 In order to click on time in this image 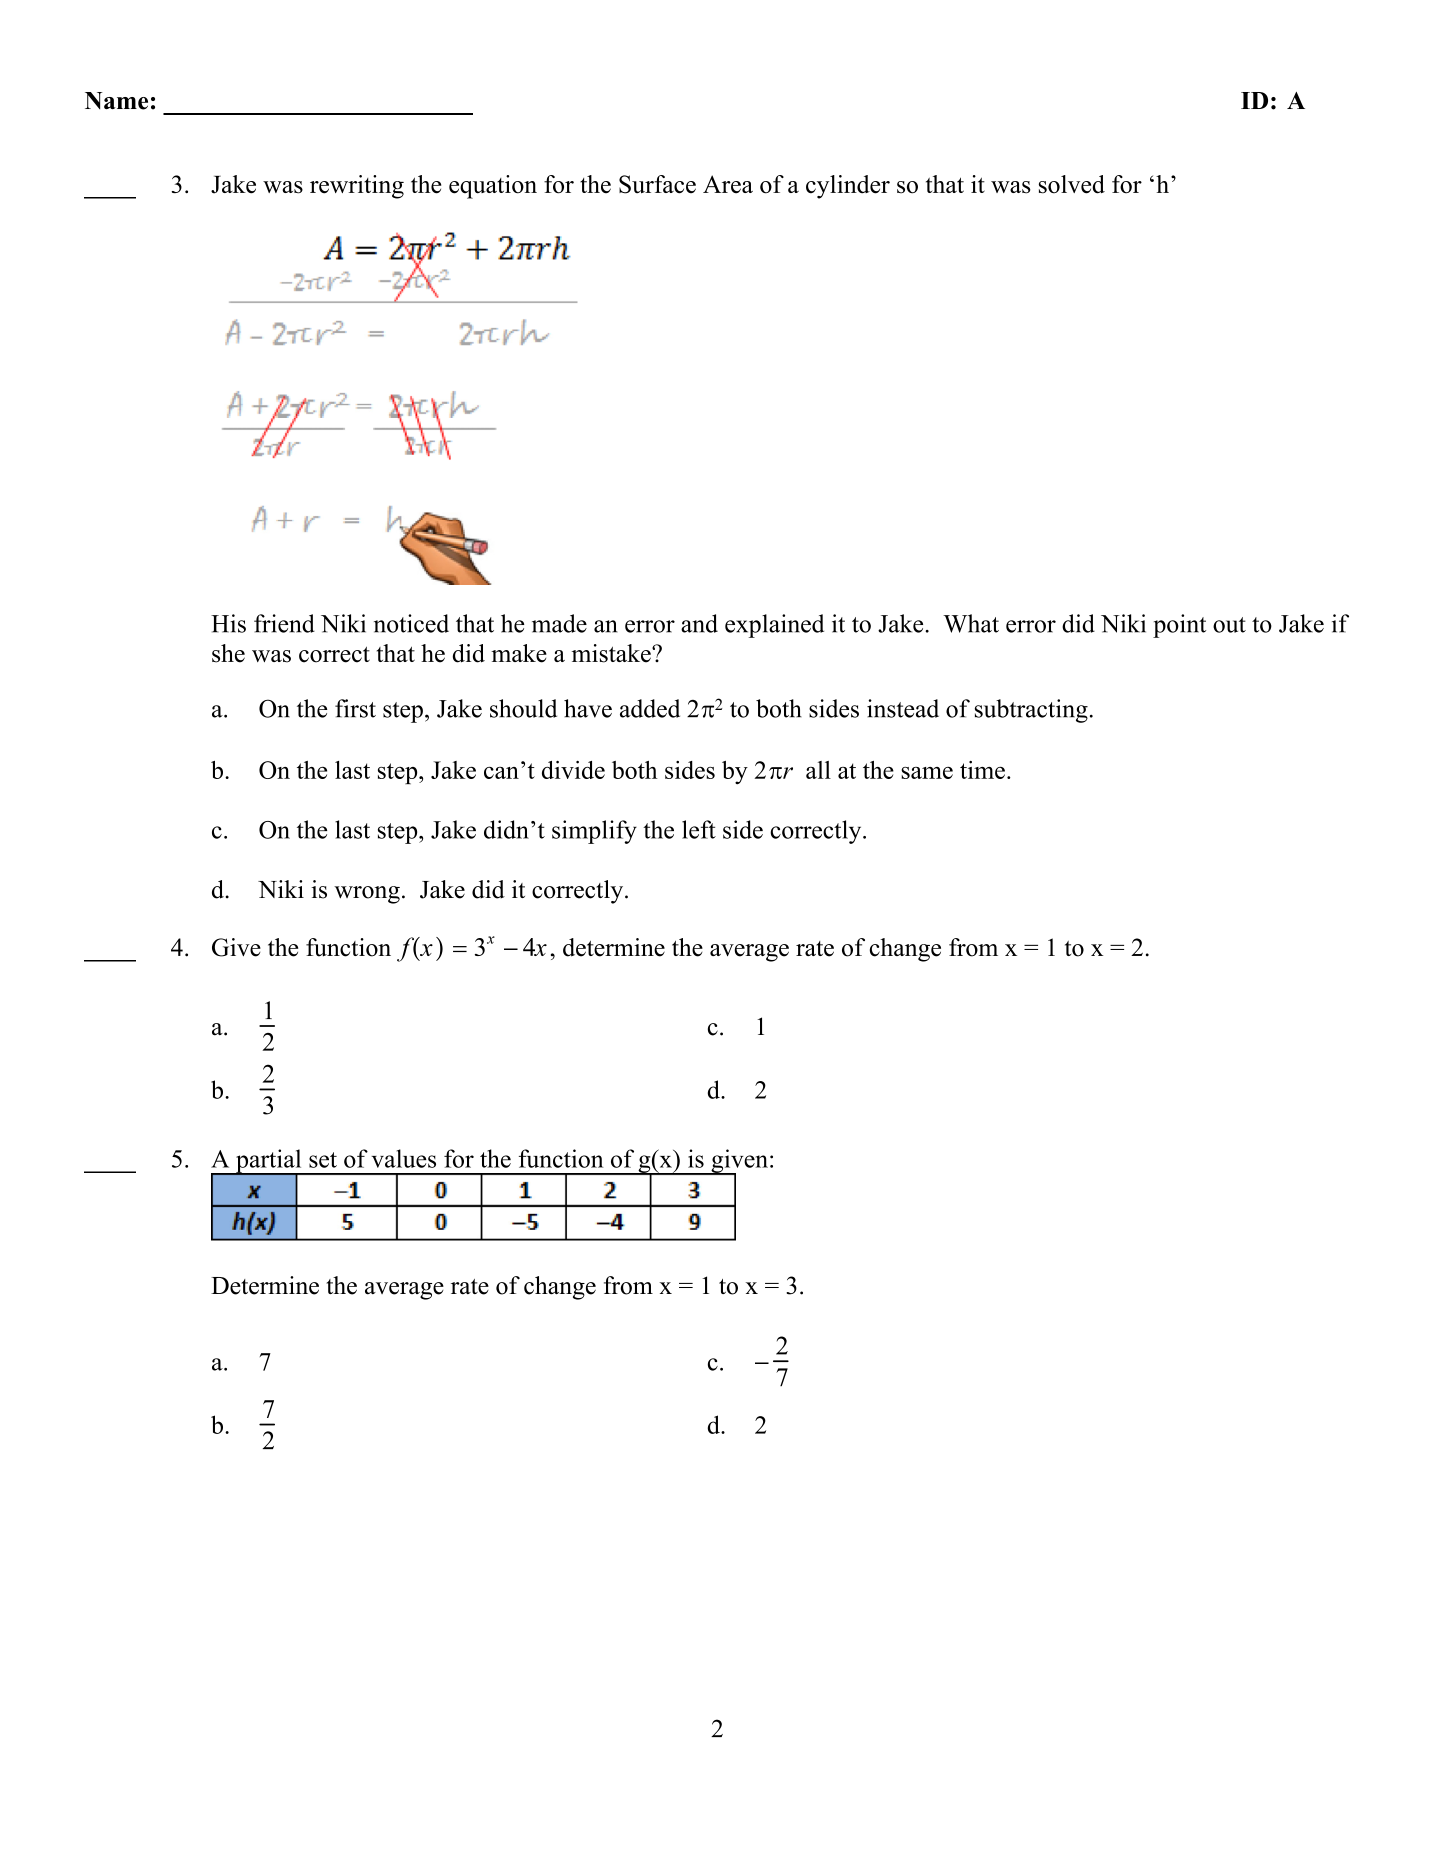, I will do `click(982, 770)`.
